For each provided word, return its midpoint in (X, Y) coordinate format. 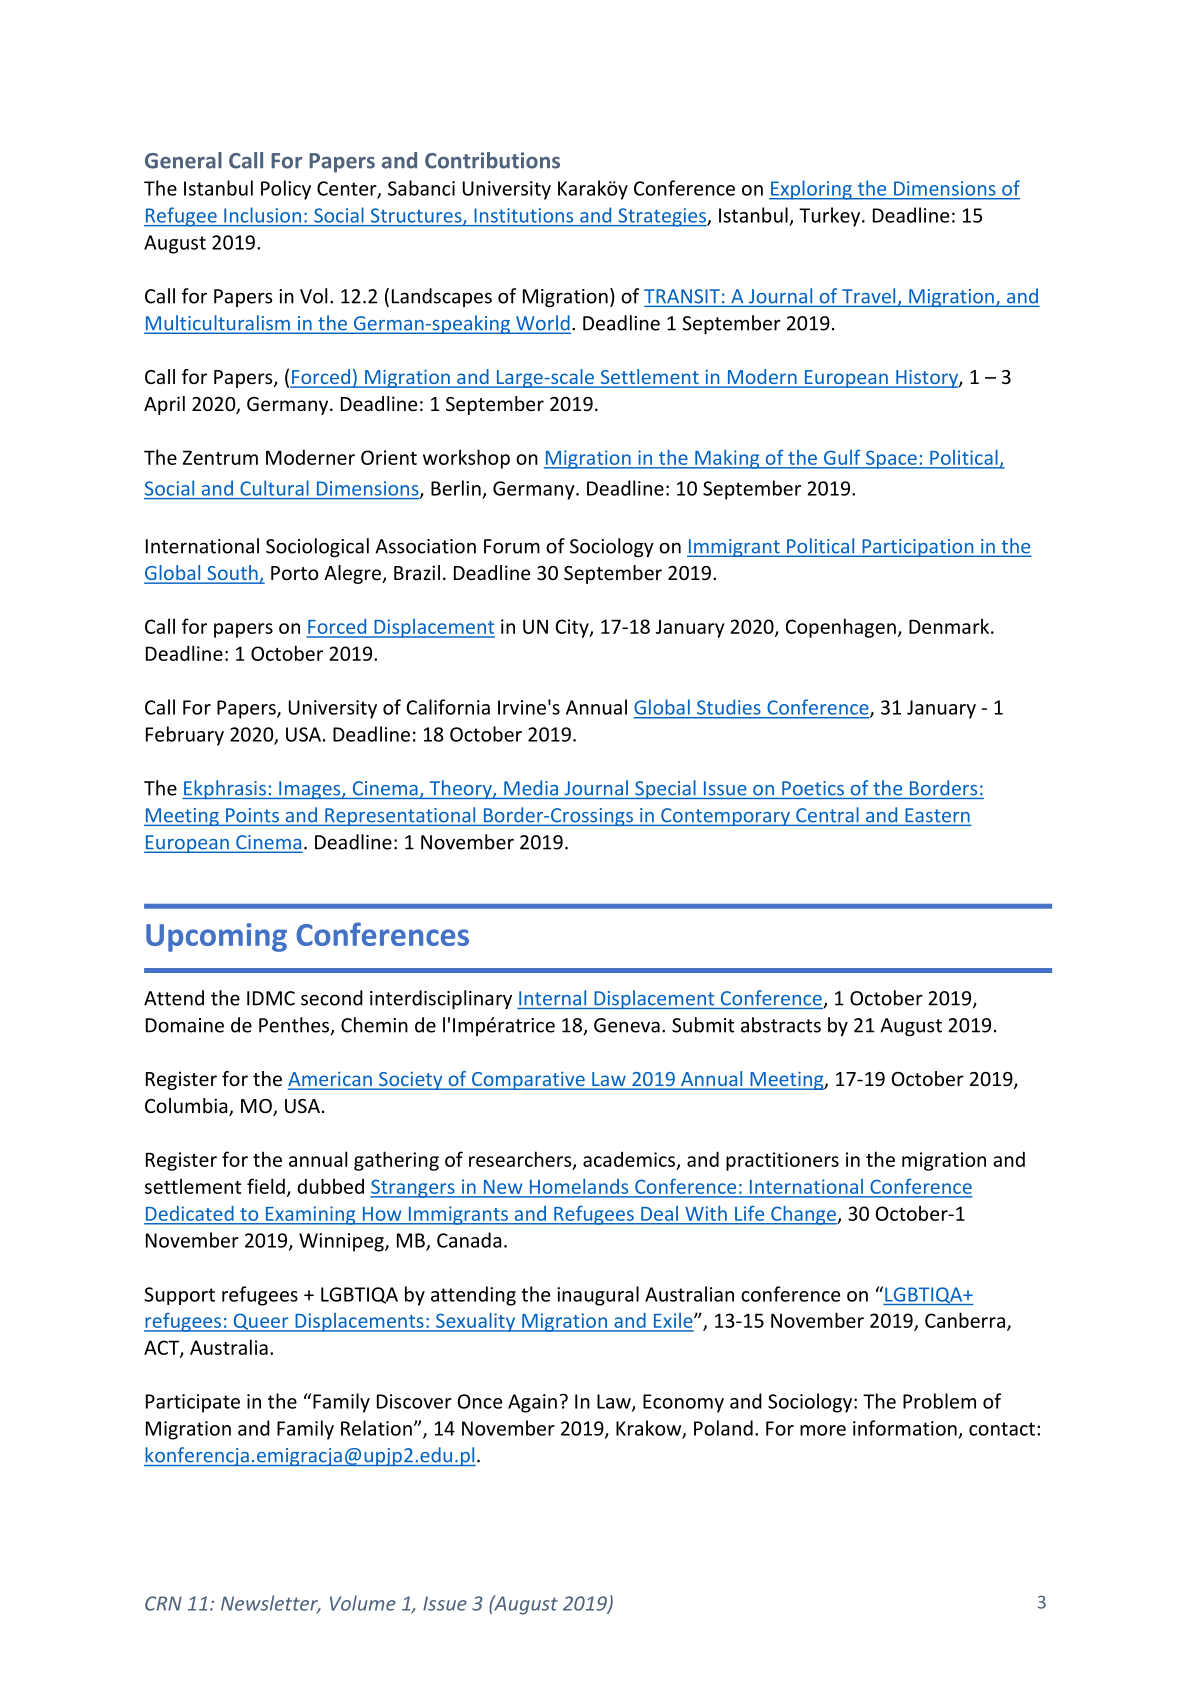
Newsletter (270, 1604)
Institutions (524, 215)
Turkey (831, 217)
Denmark (950, 626)
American (331, 1080)
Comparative (528, 1081)
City (573, 628)
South (232, 574)
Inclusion (262, 215)
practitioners (782, 1161)
